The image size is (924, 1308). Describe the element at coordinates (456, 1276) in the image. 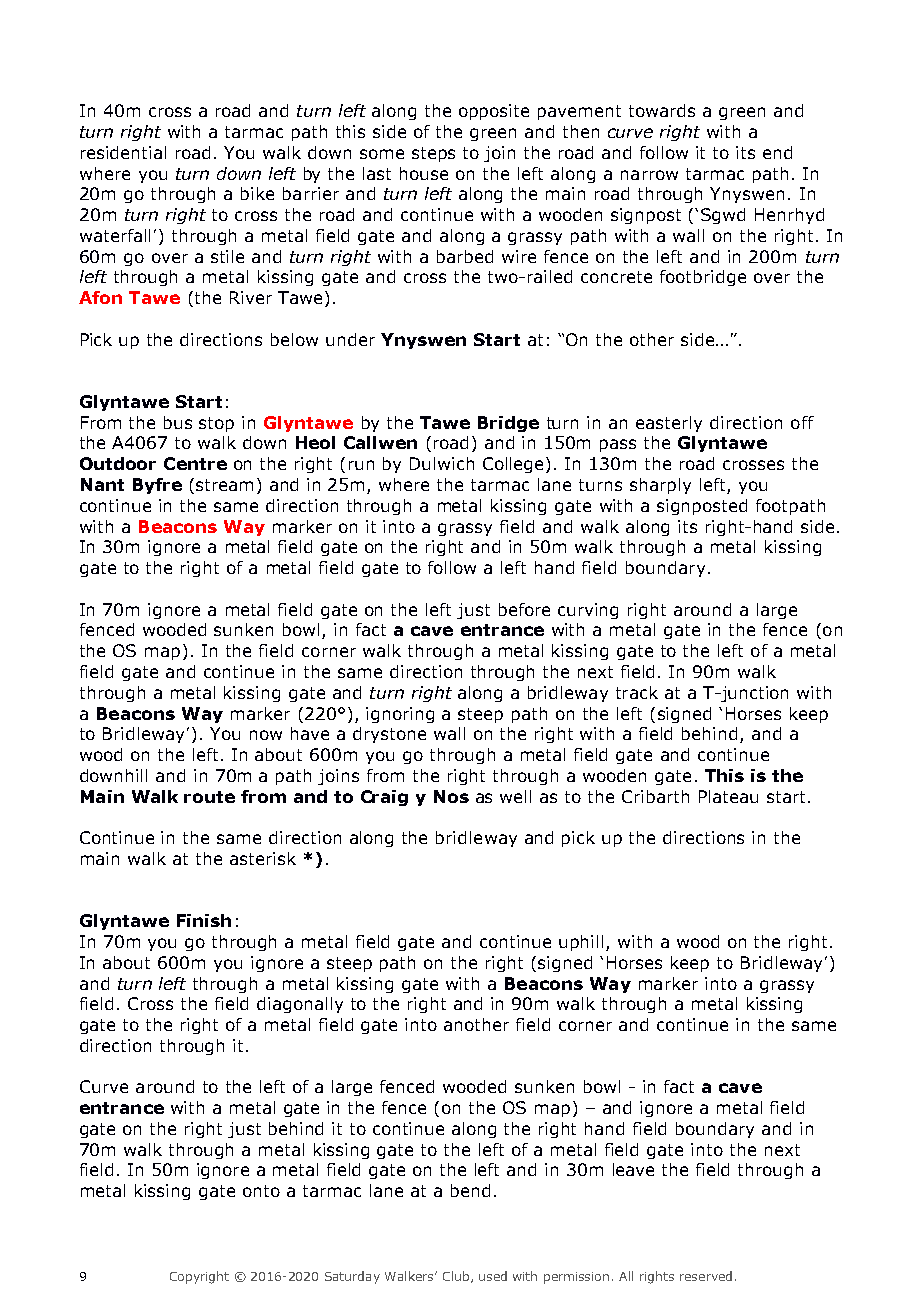

I see `Club` at that location.
